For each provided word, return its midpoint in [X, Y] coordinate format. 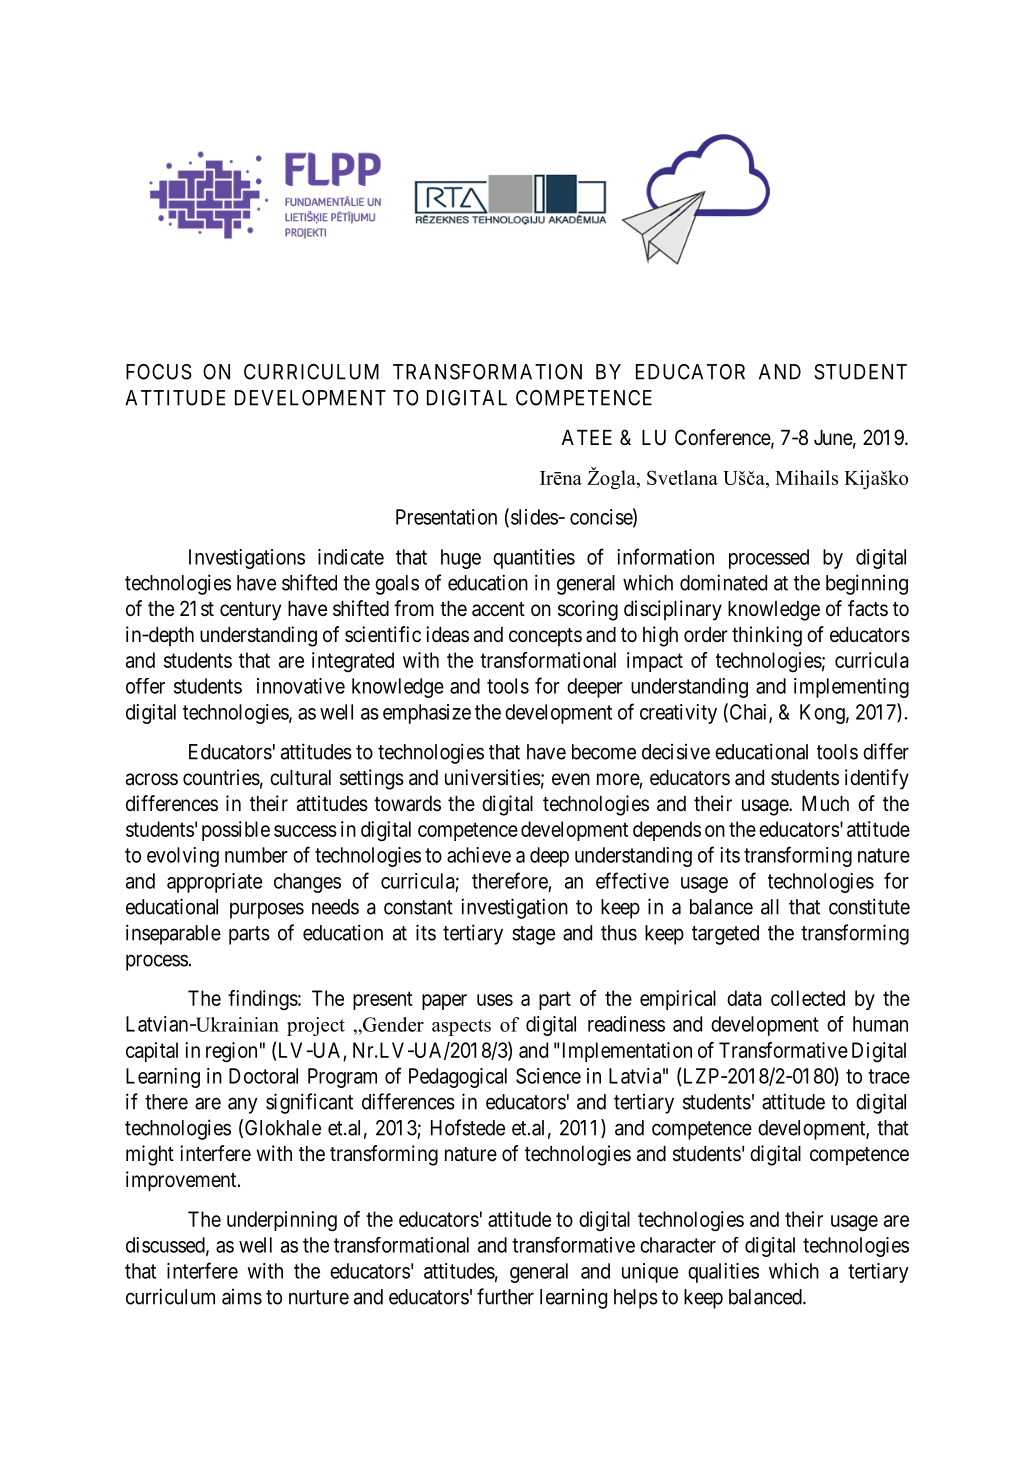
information [665, 556]
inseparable [173, 934]
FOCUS [159, 372]
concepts [545, 637]
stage [533, 935]
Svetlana [682, 477]
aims [242, 1297]
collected [808, 998]
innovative [301, 686]
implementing [851, 688]
